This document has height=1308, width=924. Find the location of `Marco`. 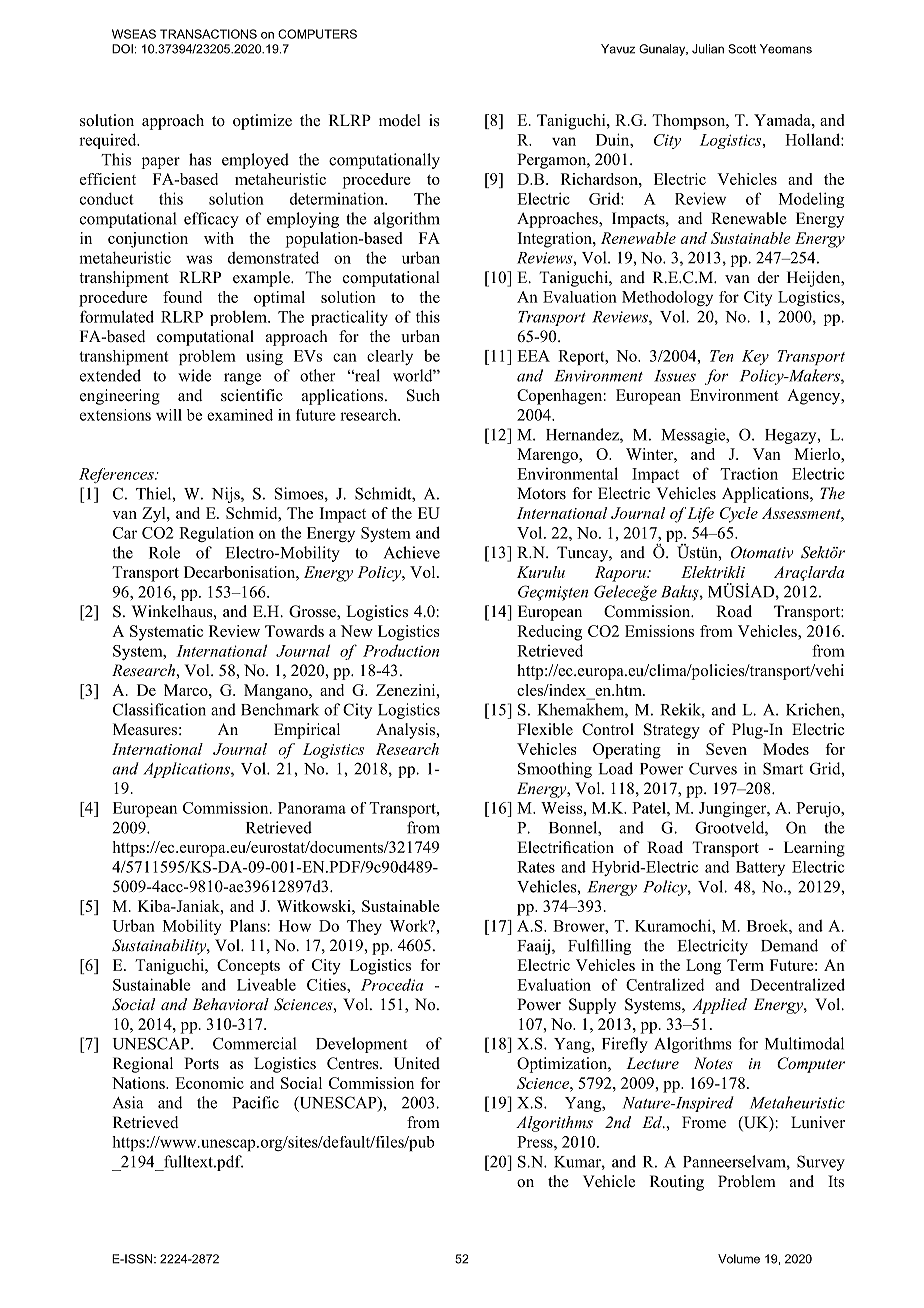

Marco is located at coordinates (187, 690).
